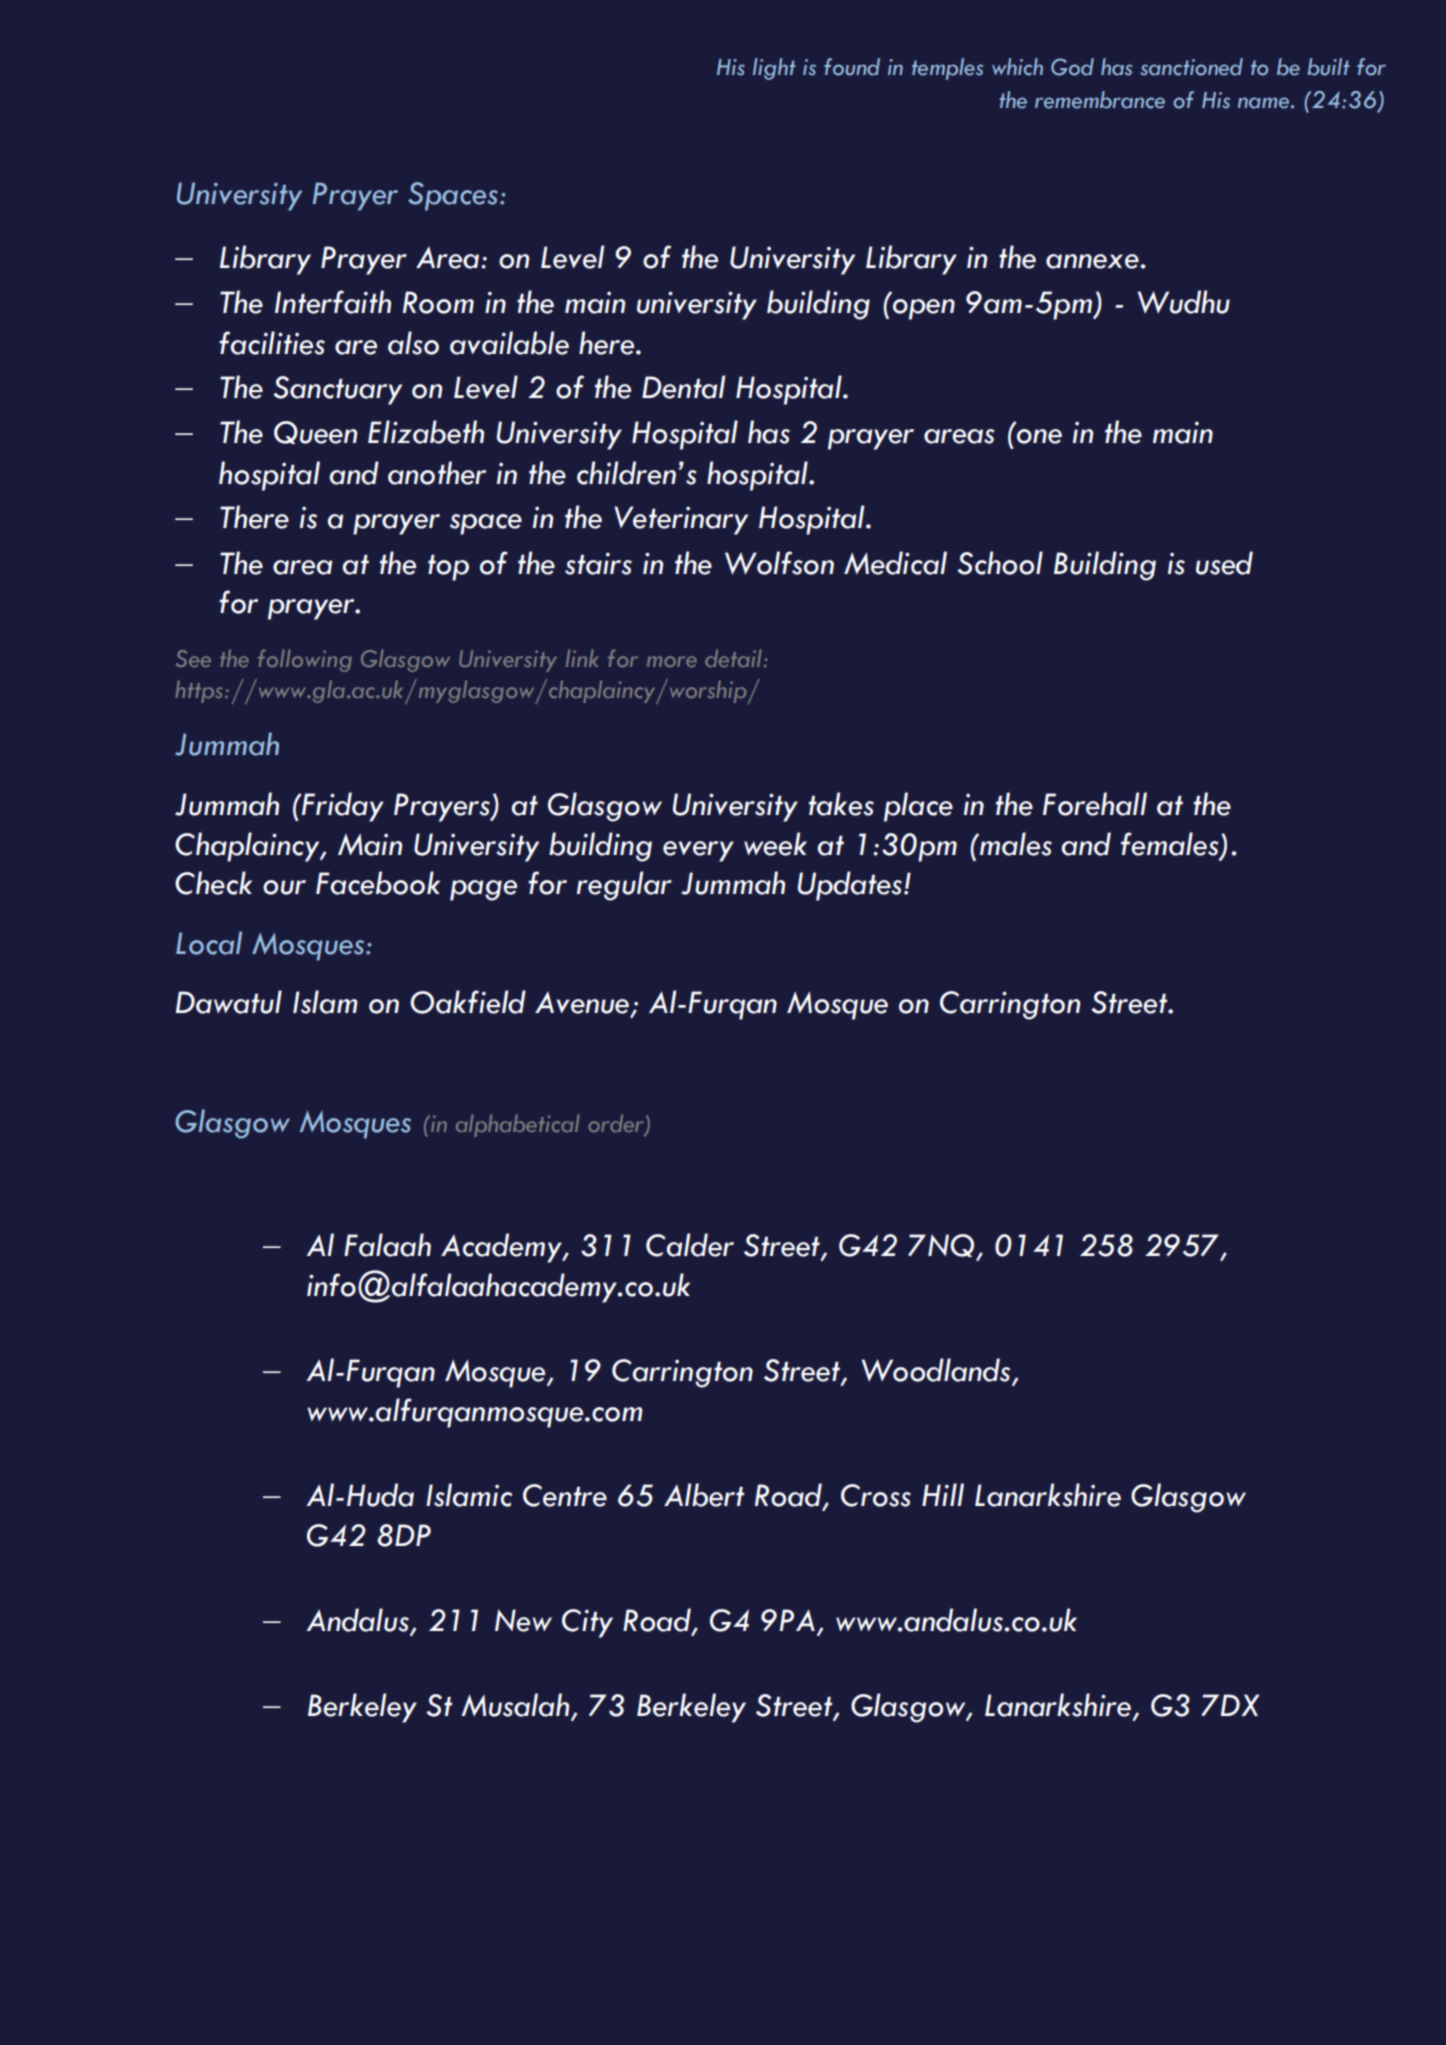  Describe the element at coordinates (342, 807) in the screenshot. I see `Friday` at that location.
